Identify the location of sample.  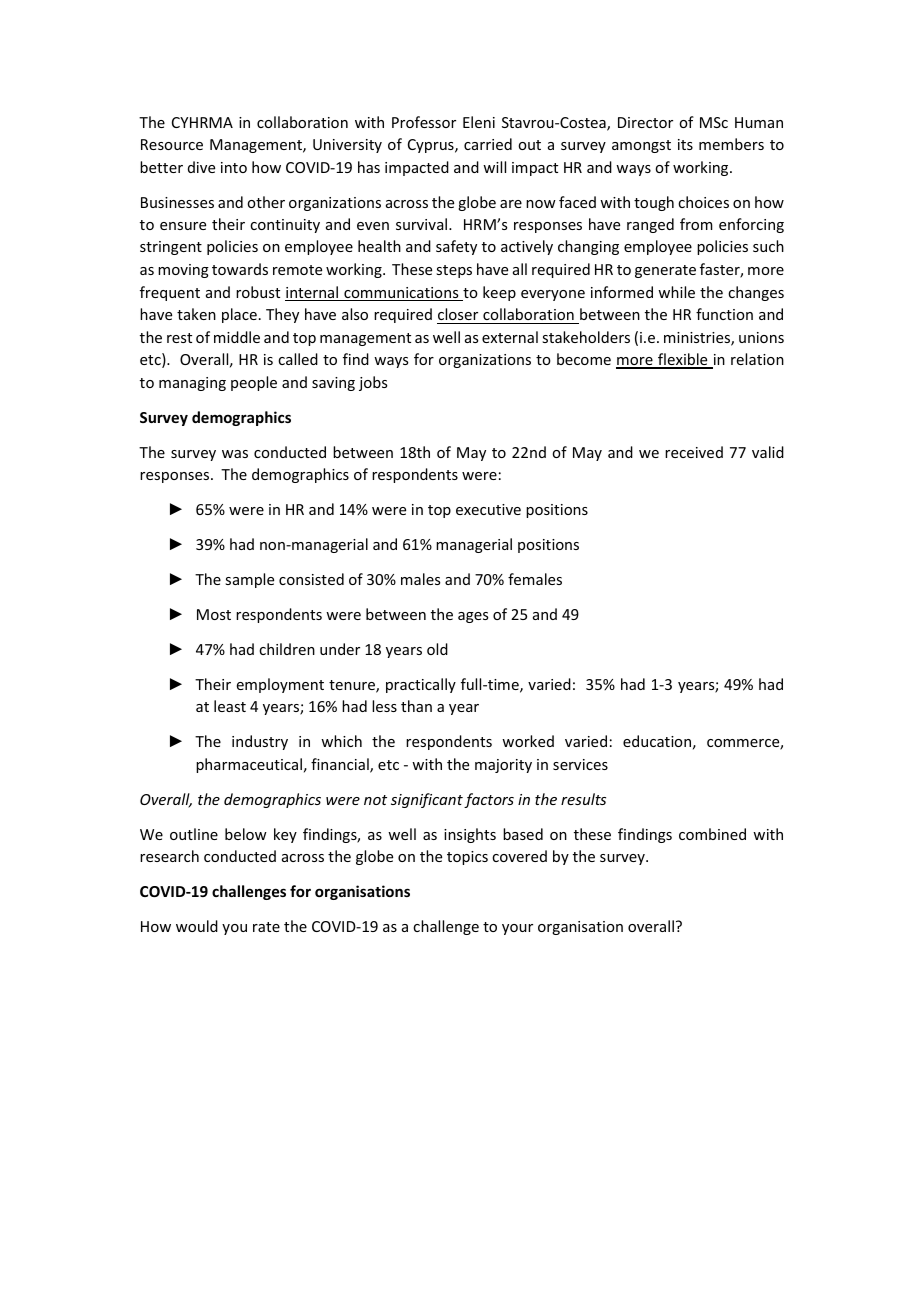
(249, 580).
